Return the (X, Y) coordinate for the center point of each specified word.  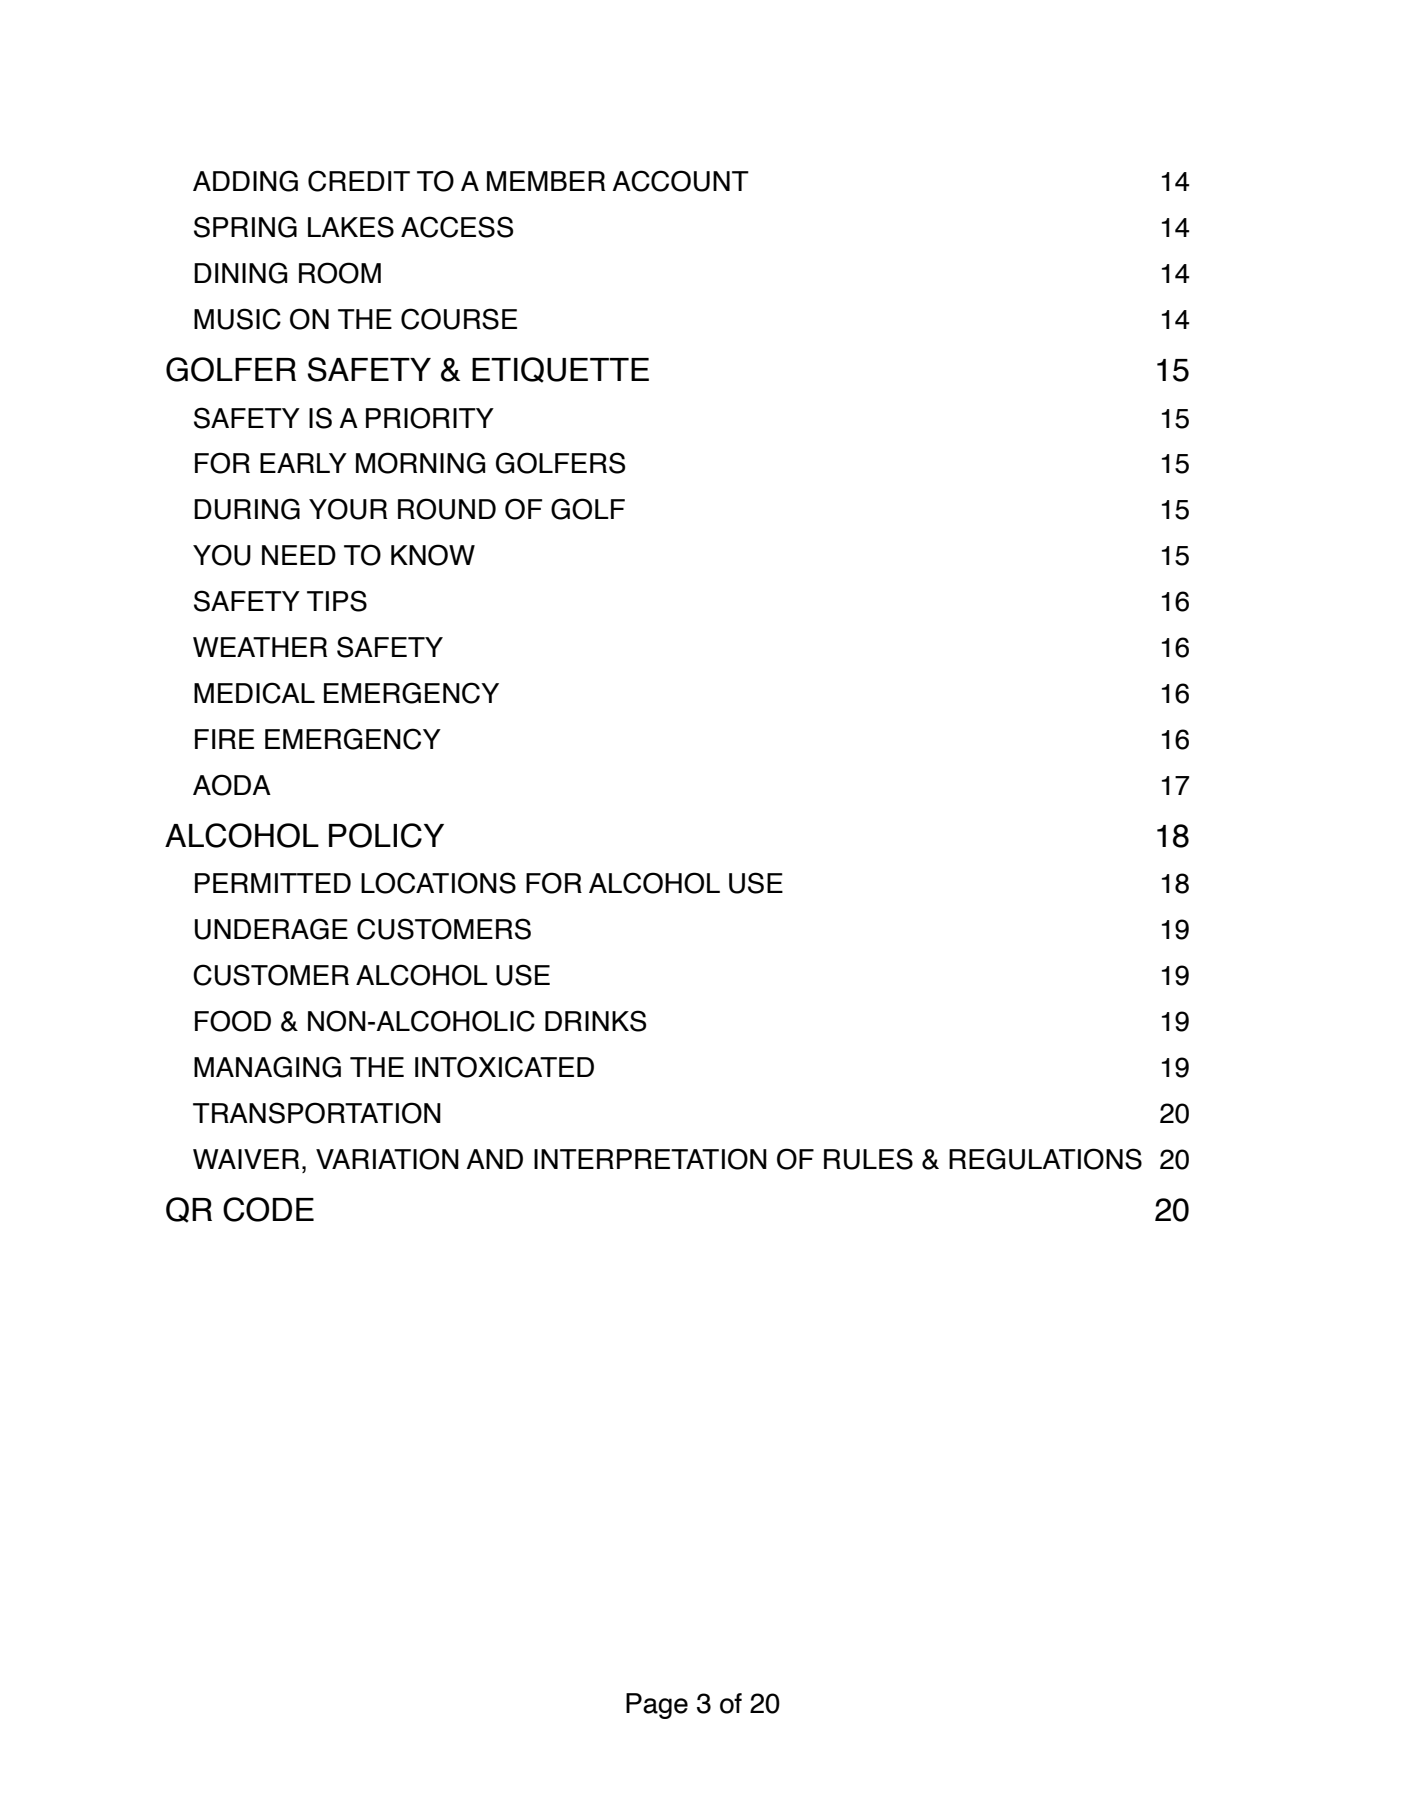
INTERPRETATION (650, 1159)
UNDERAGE (271, 929)
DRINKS (595, 1021)
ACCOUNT (680, 181)
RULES (868, 1159)
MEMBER (546, 181)
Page (657, 1706)
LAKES (351, 227)
